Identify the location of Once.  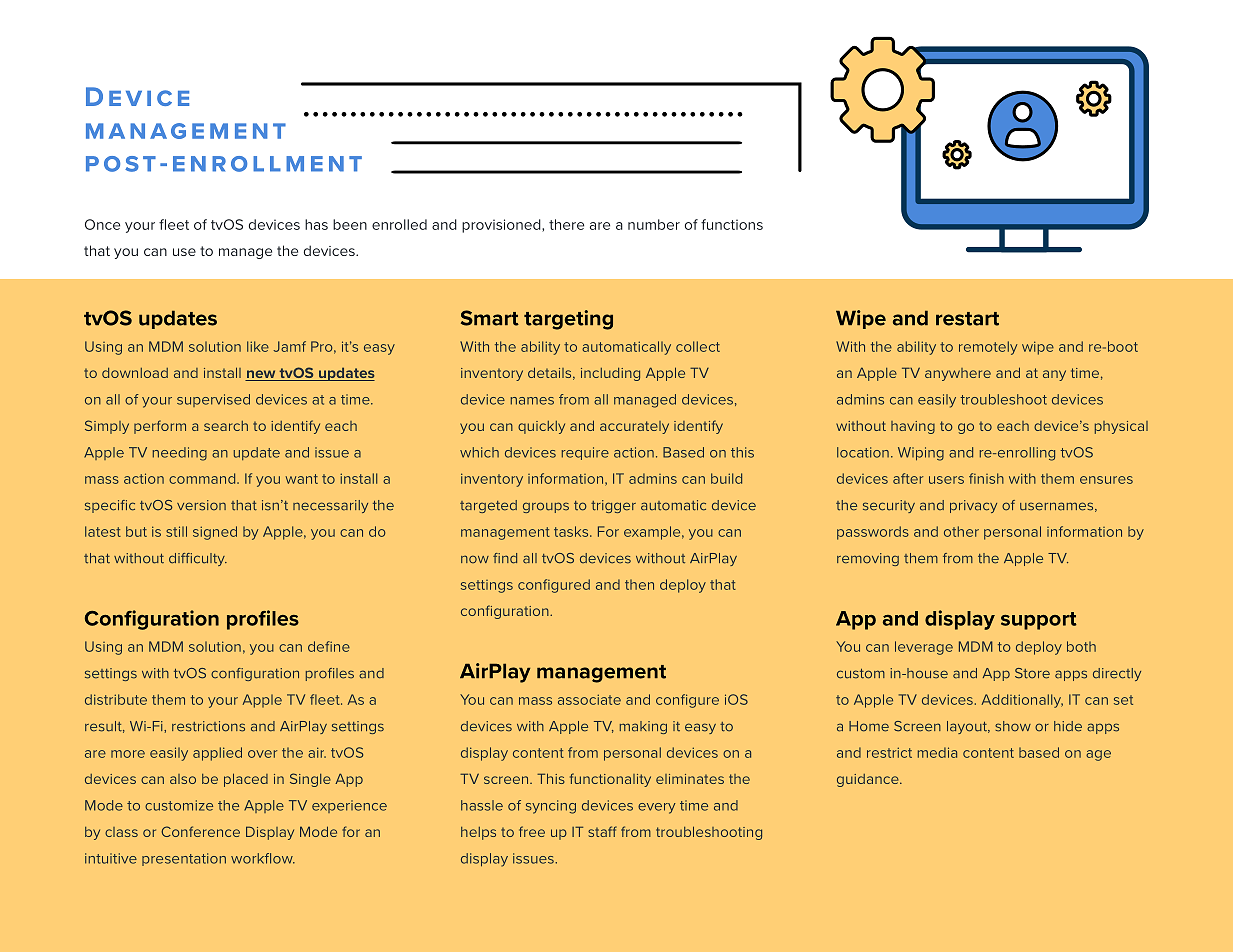
(102, 224).
